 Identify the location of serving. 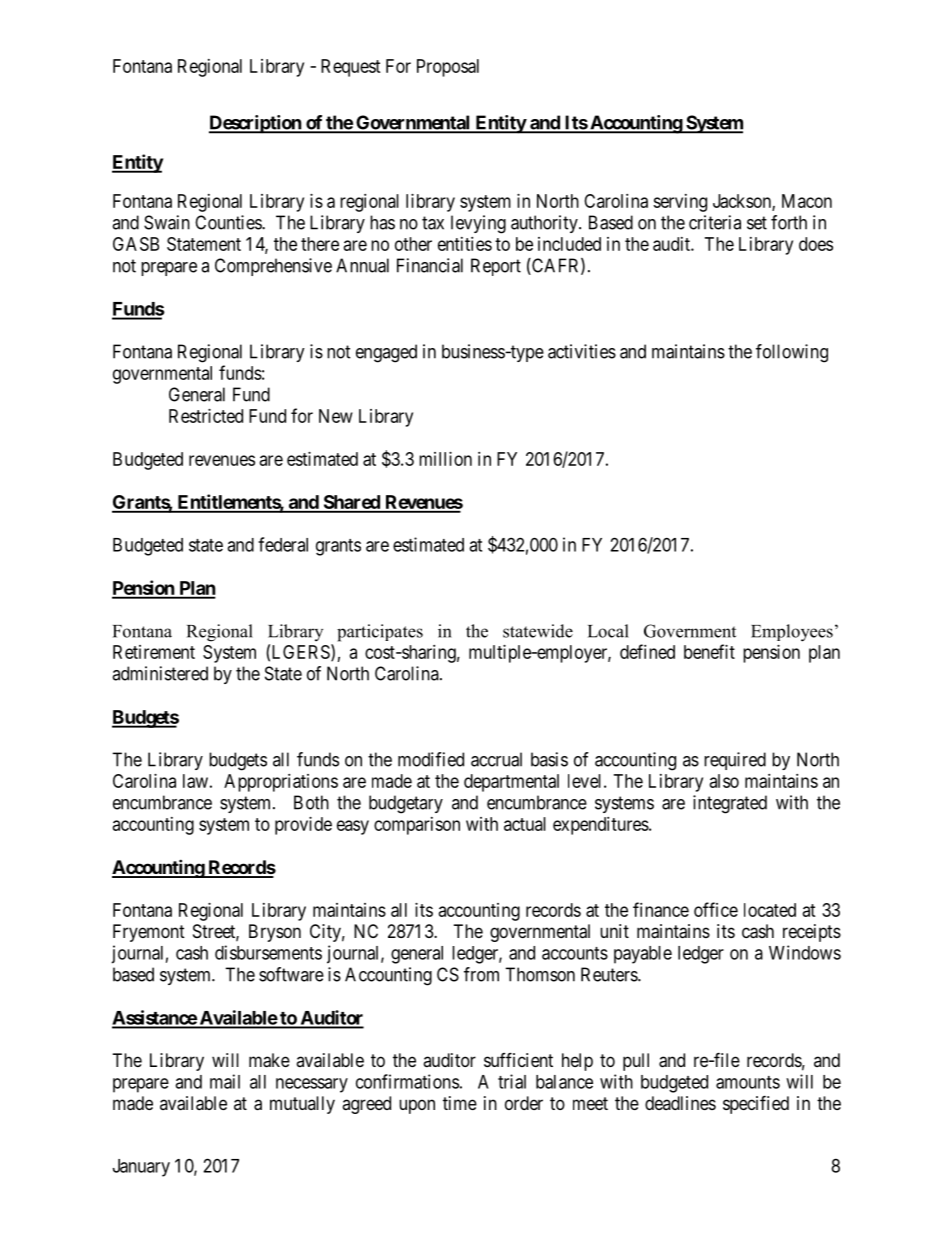
(680, 203).
